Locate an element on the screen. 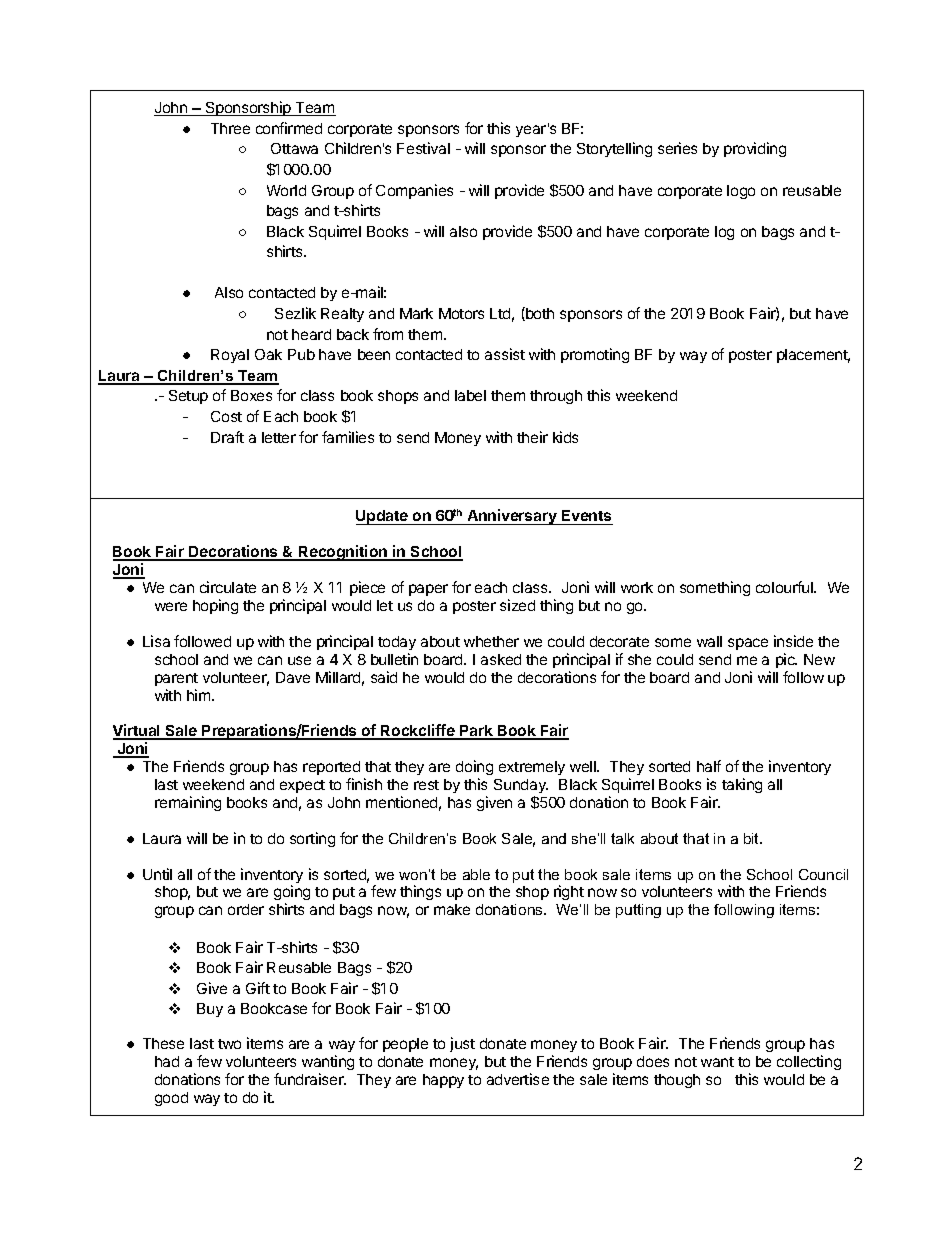 Image resolution: width=952 pixels, height=1233 pixels. order is located at coordinates (246, 909).
